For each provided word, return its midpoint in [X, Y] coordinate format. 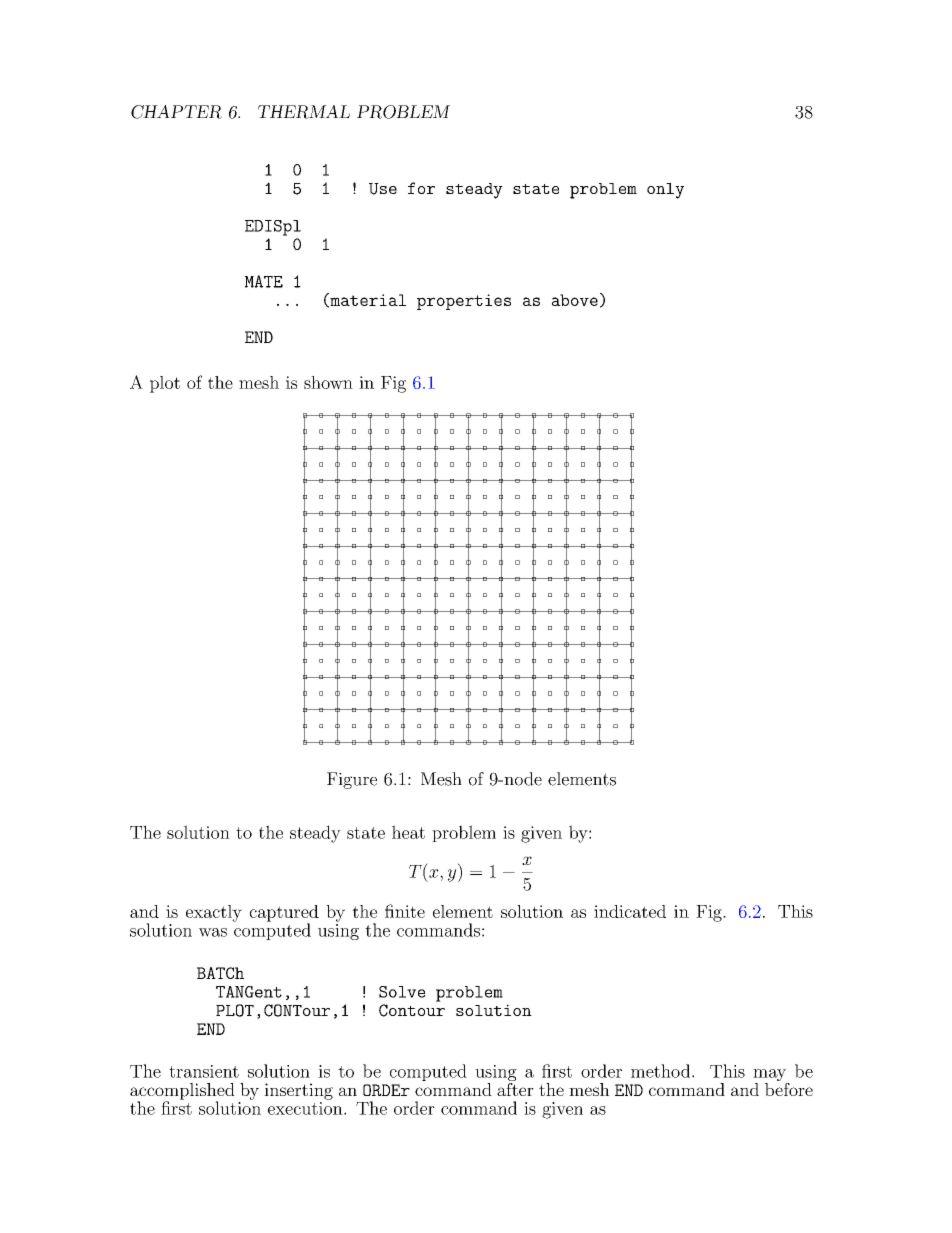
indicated [630, 911]
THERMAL [304, 112]
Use [383, 189]
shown [328, 382]
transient [204, 1071]
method [660, 1071]
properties [464, 302]
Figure [352, 780]
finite [405, 911]
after [515, 1088]
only [665, 191]
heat [408, 832]
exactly [214, 913]
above [575, 300]
